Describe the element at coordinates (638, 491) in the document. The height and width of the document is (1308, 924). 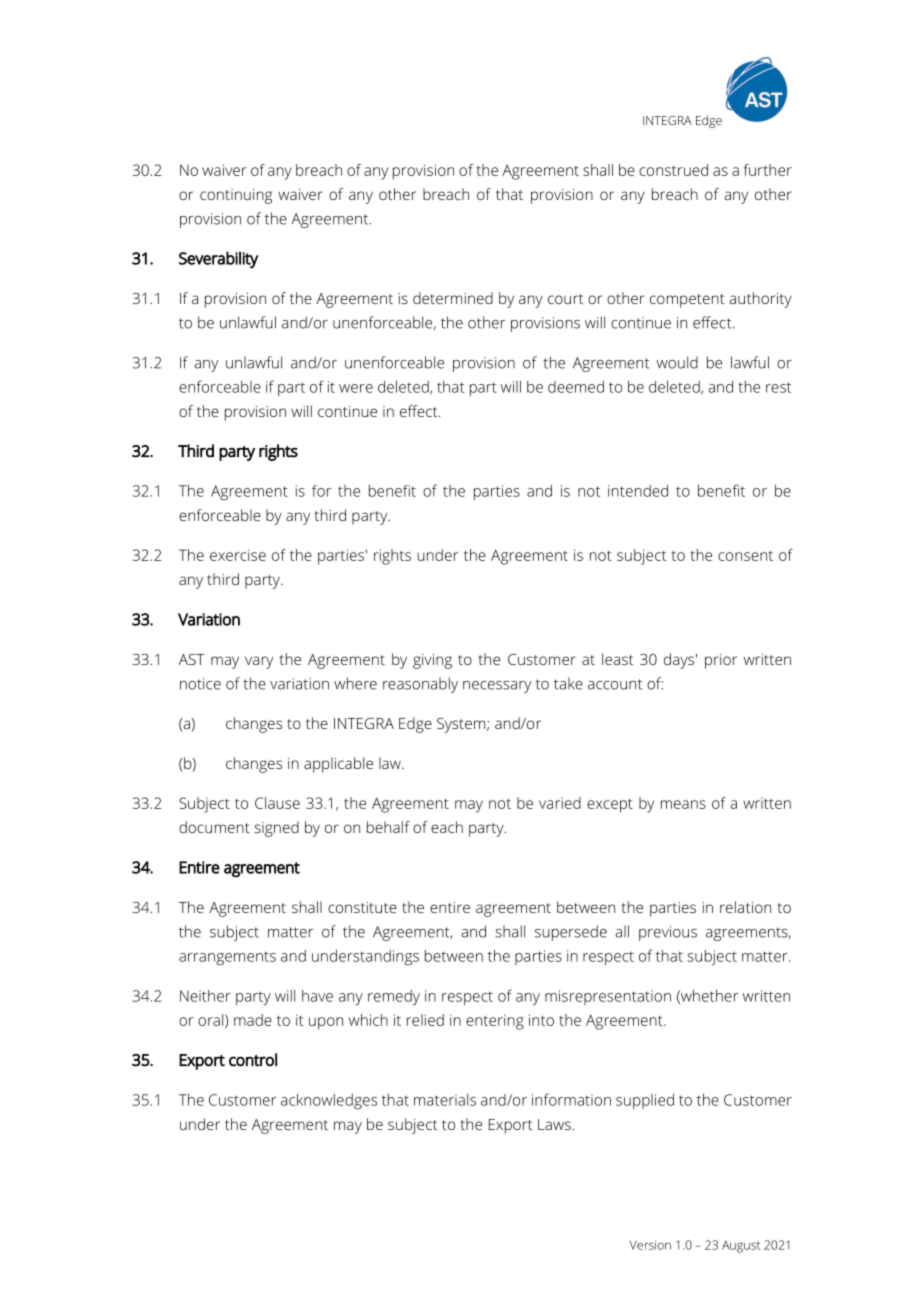
I see `intended` at that location.
